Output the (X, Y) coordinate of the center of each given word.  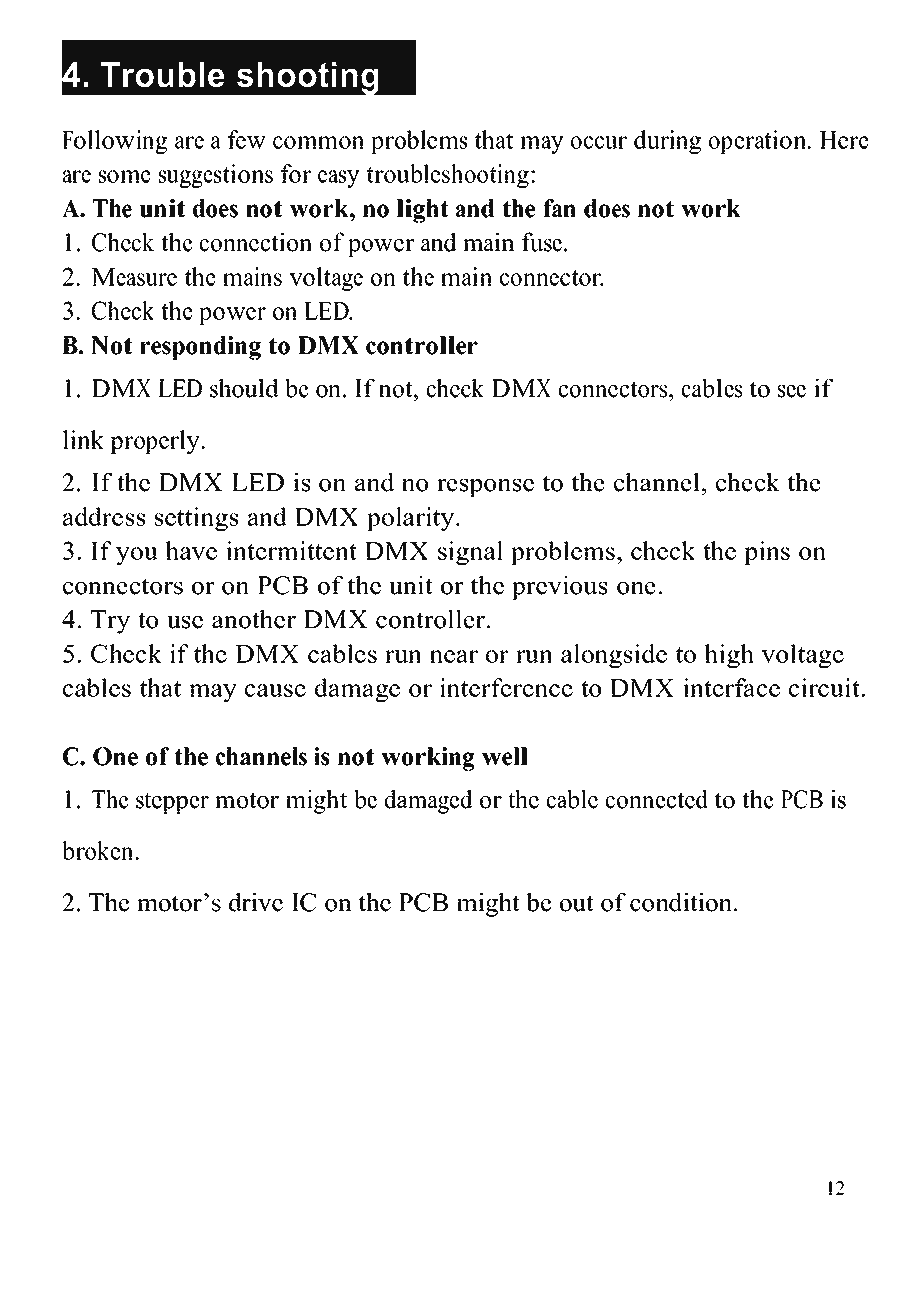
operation (759, 142)
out (577, 903)
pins (767, 553)
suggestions (216, 176)
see (792, 391)
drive (256, 902)
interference (506, 687)
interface (731, 687)
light (422, 211)
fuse (542, 242)
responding (200, 348)
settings (196, 519)
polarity (412, 519)
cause (275, 690)
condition (682, 902)
